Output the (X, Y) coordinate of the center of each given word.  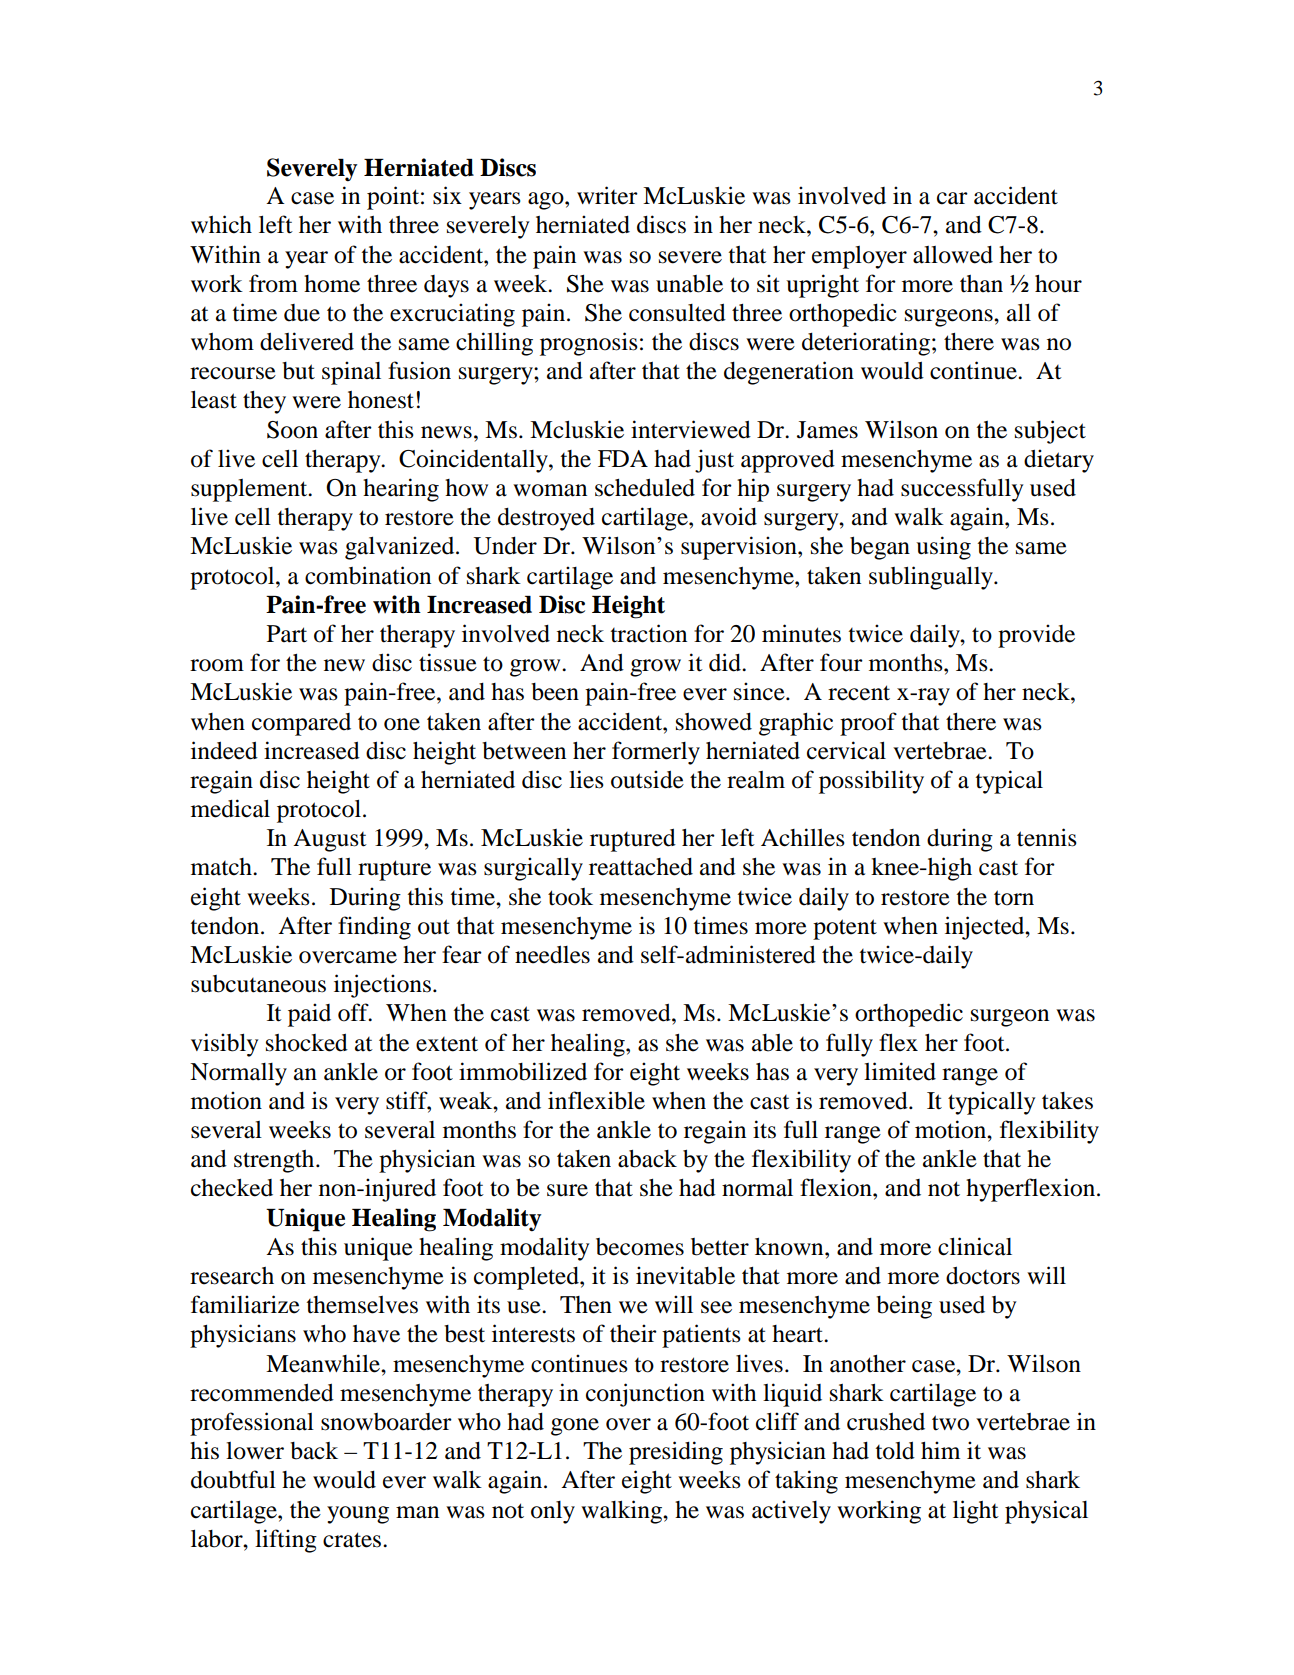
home (332, 284)
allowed (953, 255)
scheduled (645, 487)
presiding (676, 1453)
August (330, 840)
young (358, 1515)
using (943, 548)
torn (1014, 898)
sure (567, 1190)
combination (368, 575)
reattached (641, 867)
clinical (975, 1246)
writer (607, 195)
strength (275, 1161)
